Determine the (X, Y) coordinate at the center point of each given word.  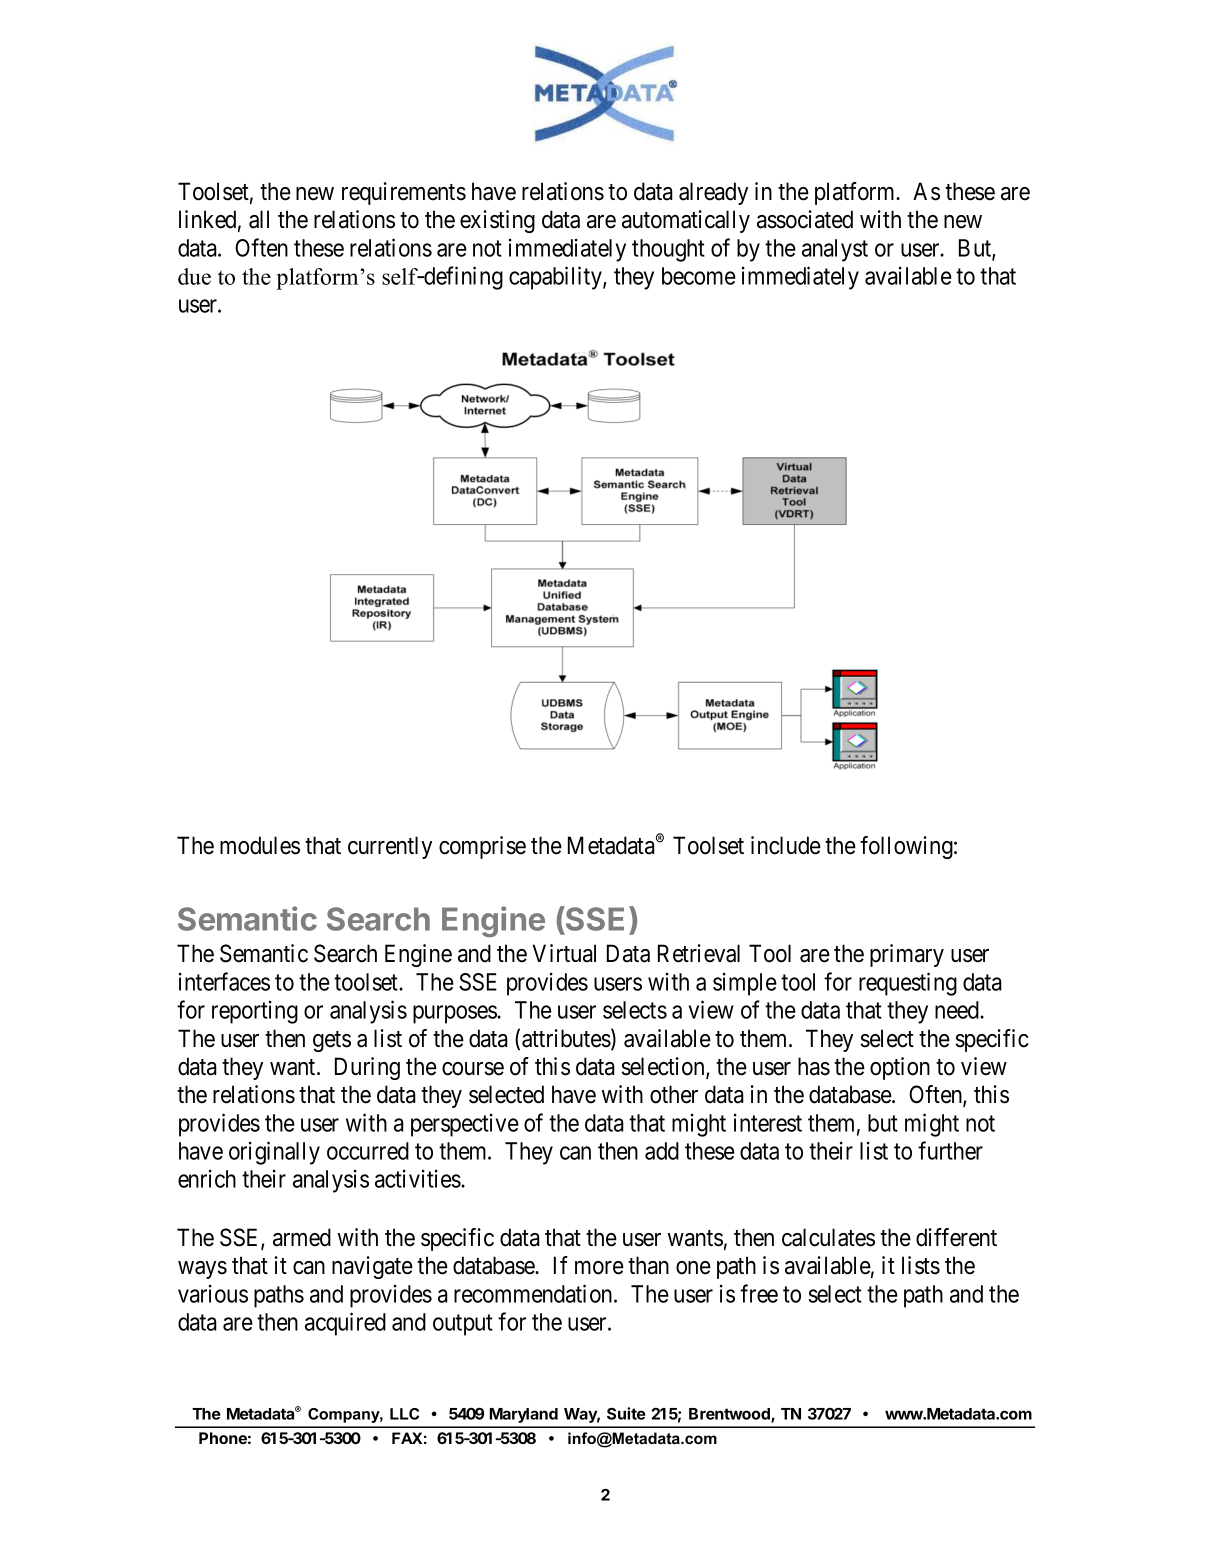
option (900, 1068)
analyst (835, 250)
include (786, 845)
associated (805, 219)
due (194, 276)
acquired (345, 1324)
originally (274, 1153)
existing (497, 221)
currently (390, 847)
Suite (626, 1413)
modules (260, 845)
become (699, 276)
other (674, 1094)
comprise (482, 847)
